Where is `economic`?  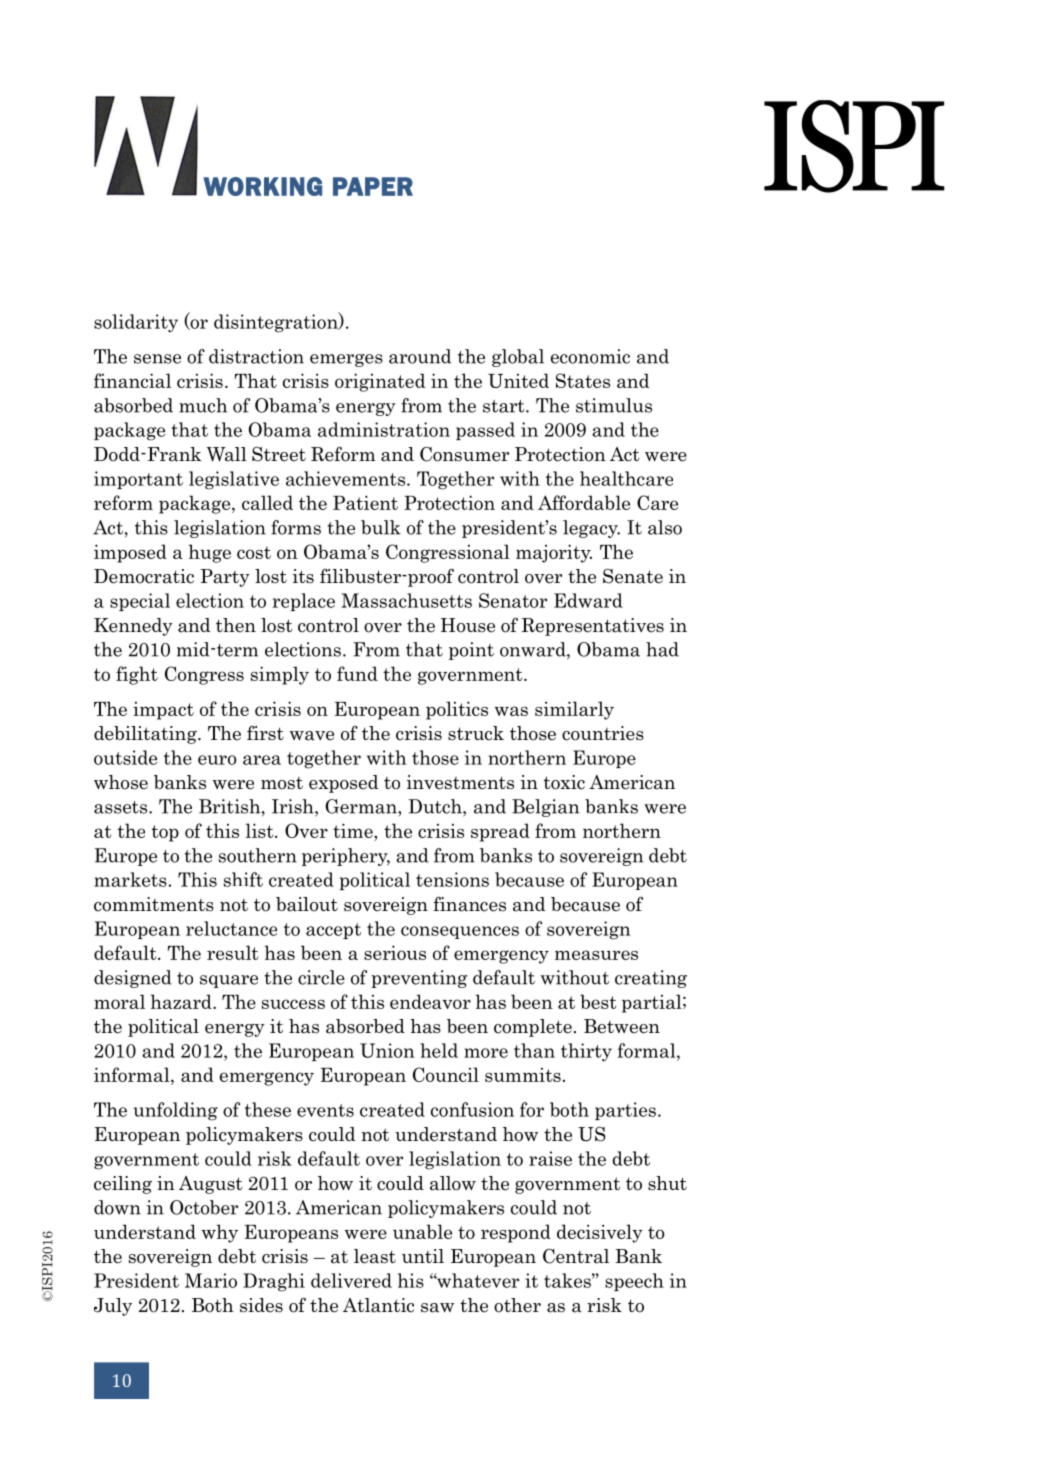 economic is located at coordinates (590, 356).
